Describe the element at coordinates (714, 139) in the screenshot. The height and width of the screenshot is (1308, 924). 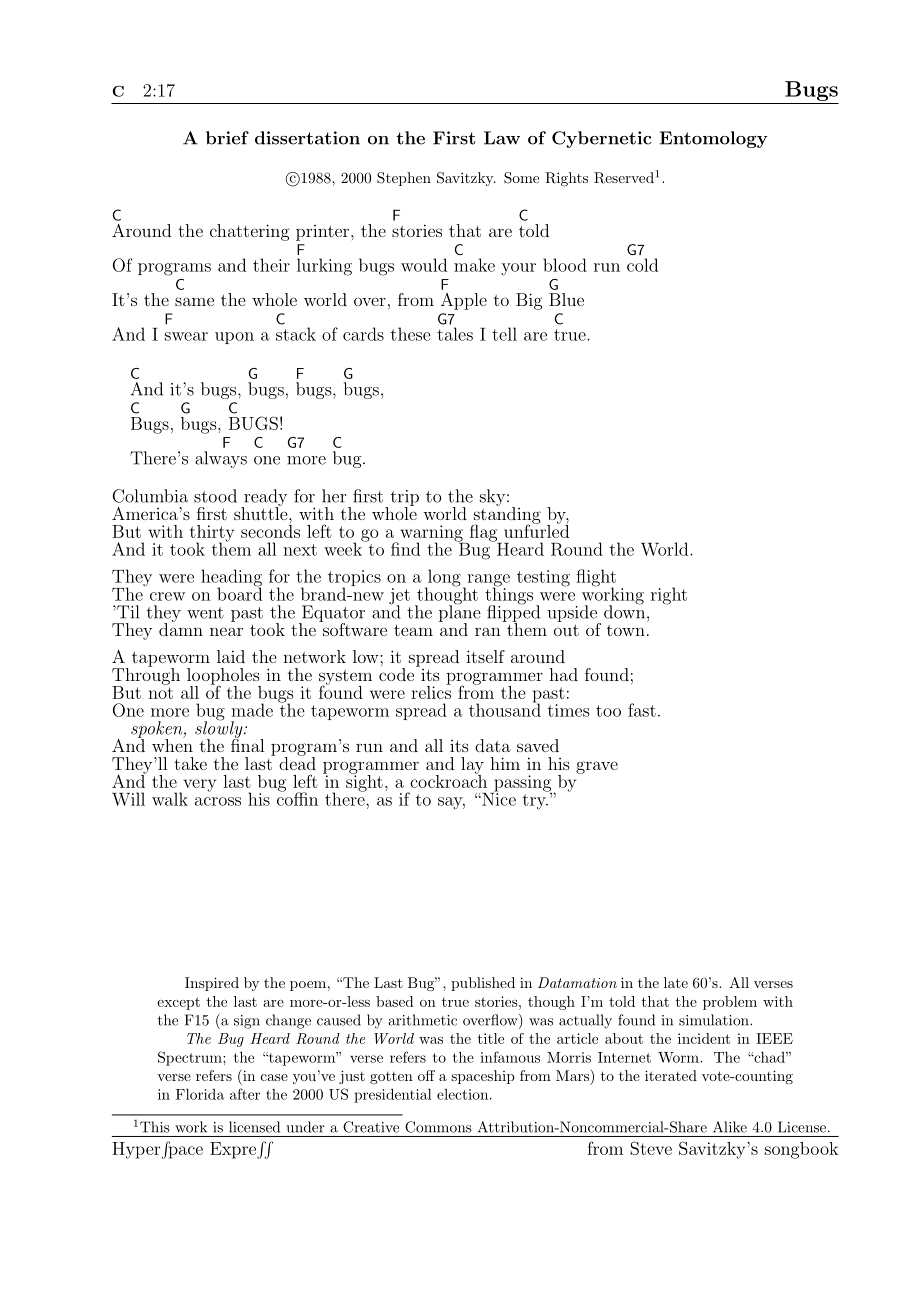
I see `Entomology` at that location.
